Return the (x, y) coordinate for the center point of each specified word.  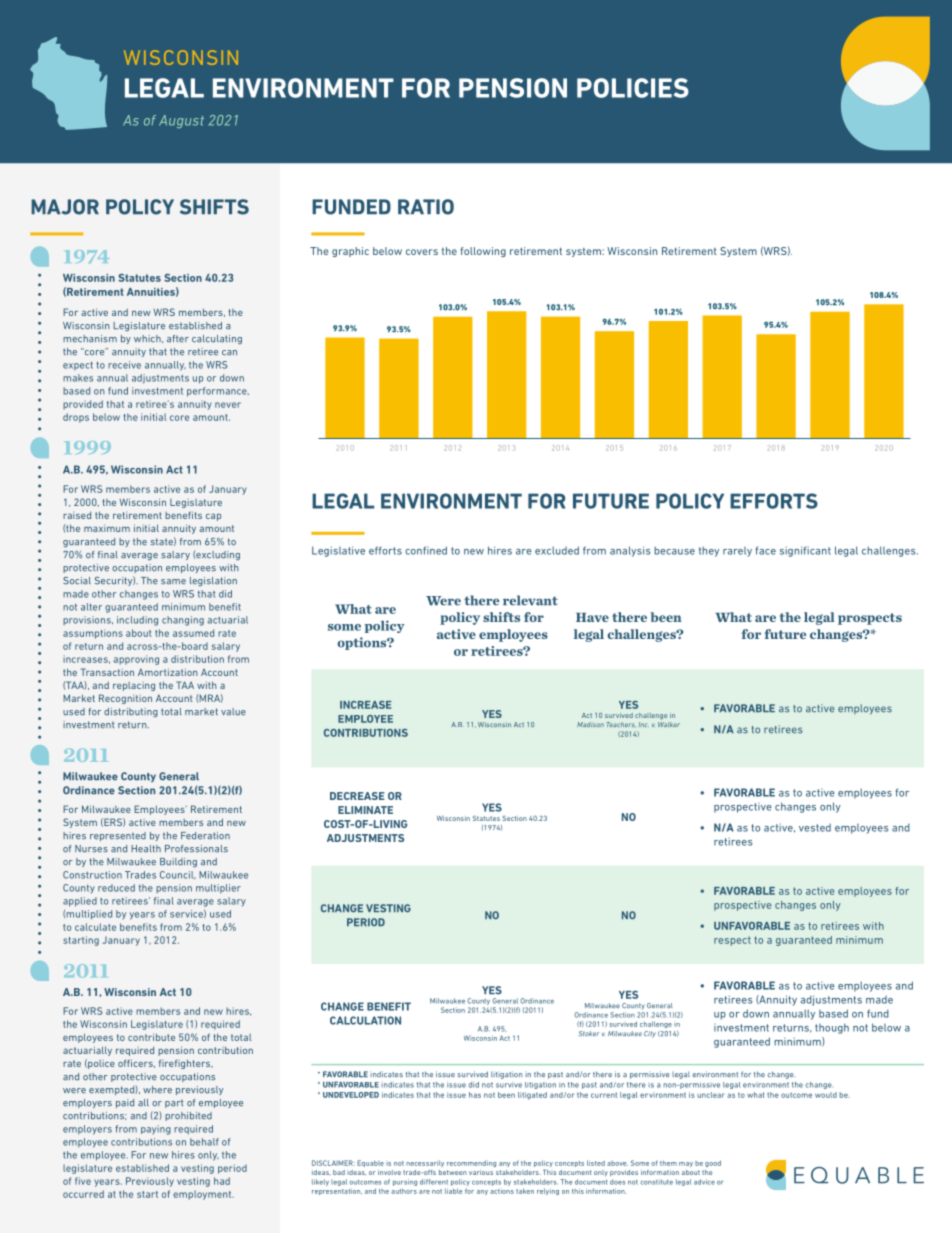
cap (213, 517)
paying (156, 1130)
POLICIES (633, 88)
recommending (471, 1163)
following (483, 252)
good (713, 1163)
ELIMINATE (365, 810)
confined (426, 550)
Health (146, 849)
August (181, 121)
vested (815, 828)
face (765, 550)
